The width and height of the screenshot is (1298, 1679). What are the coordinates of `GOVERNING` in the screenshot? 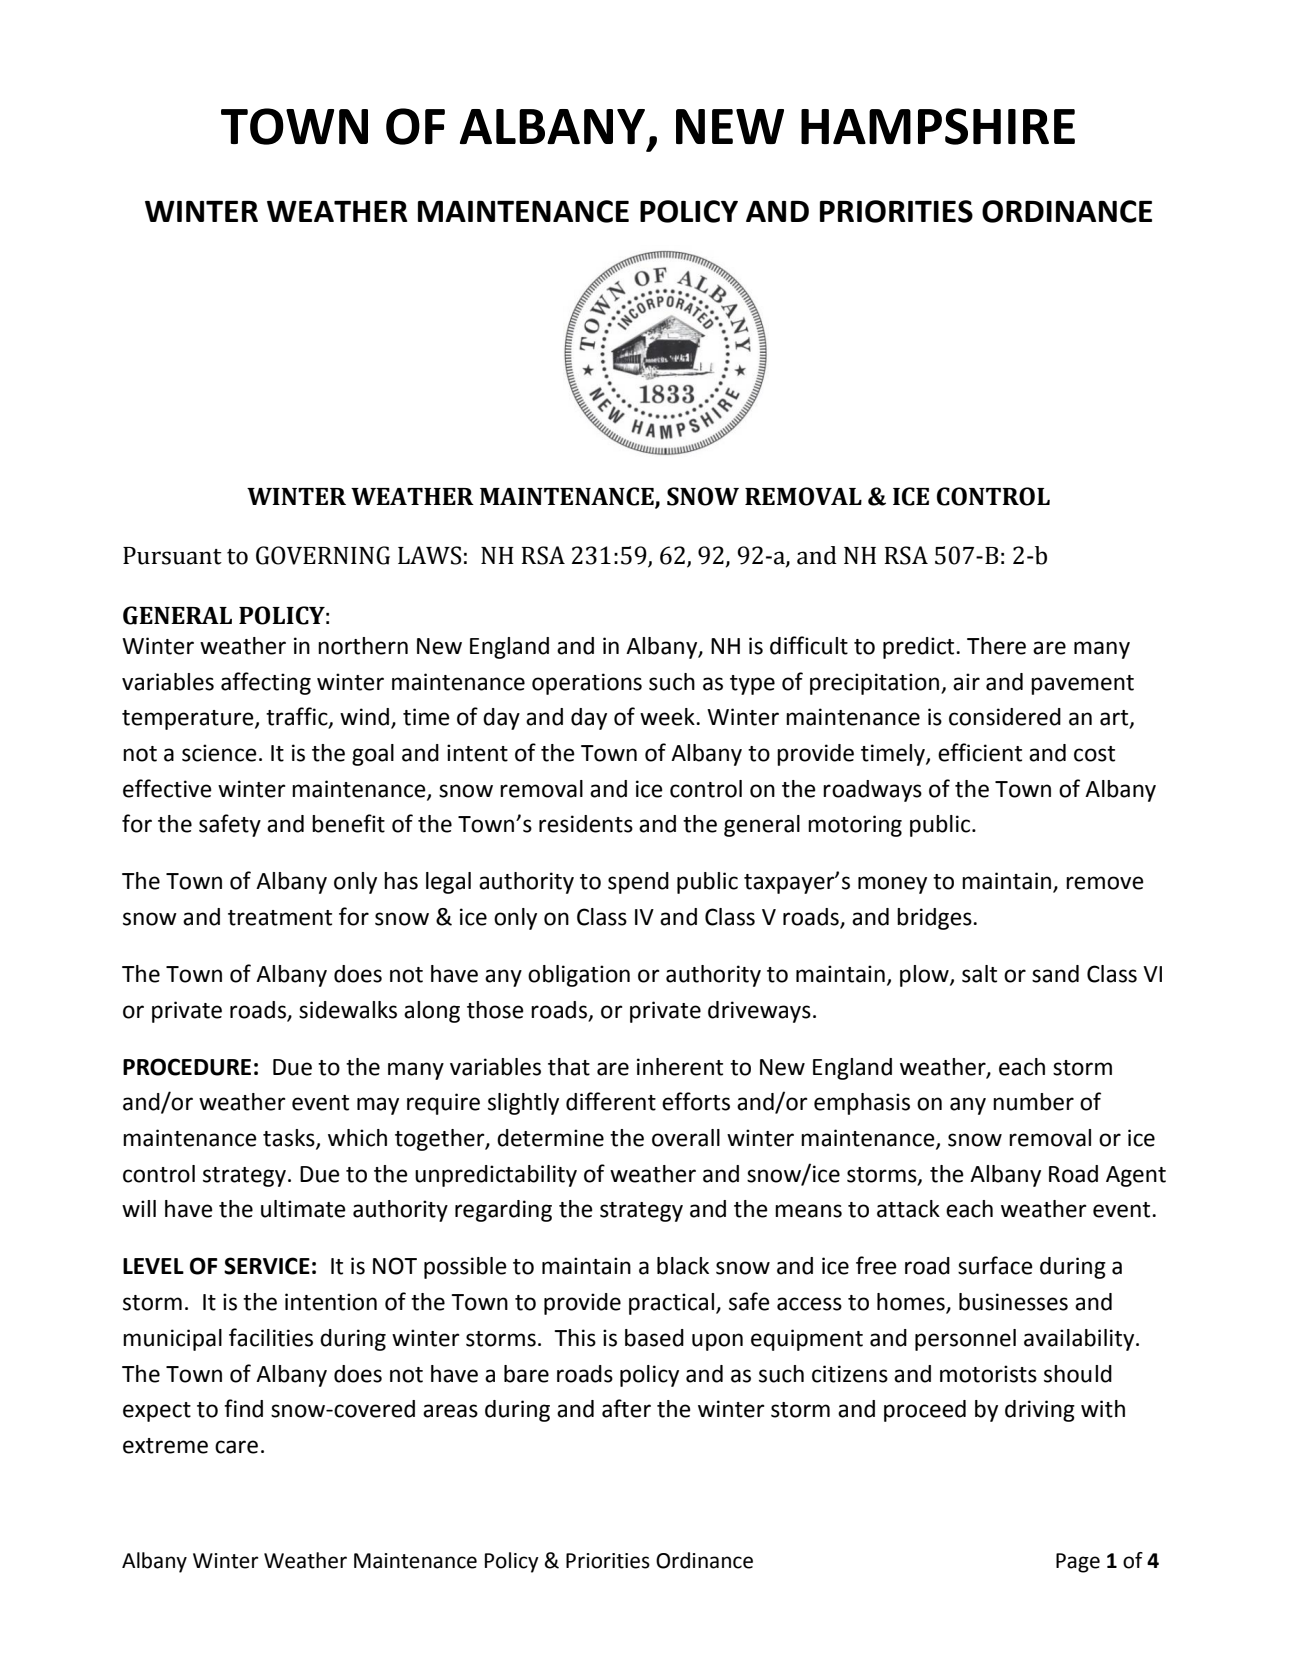 It's located at (323, 555).
